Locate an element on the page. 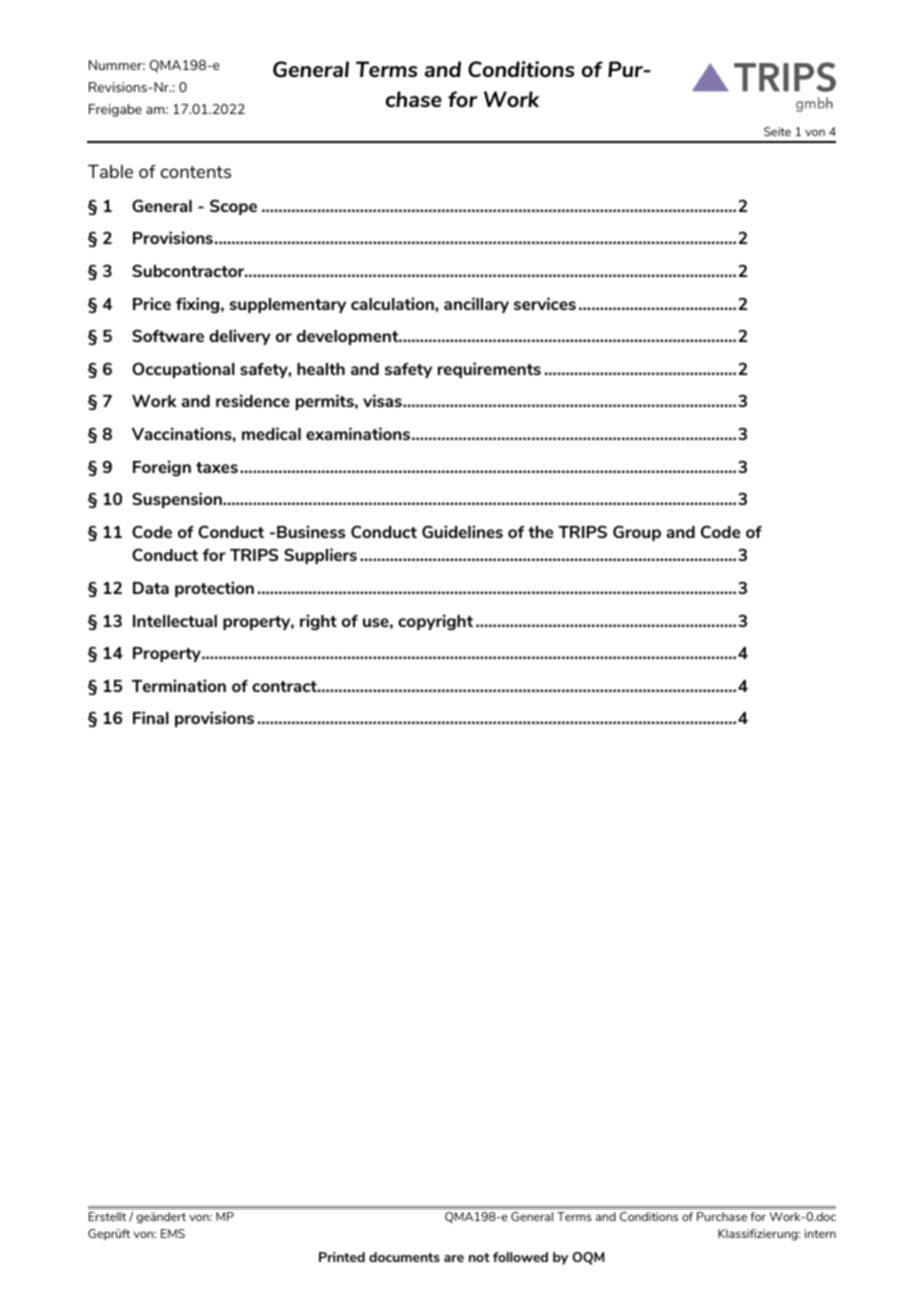 The width and height of the image is (924, 1308). Seite is located at coordinates (777, 131).
